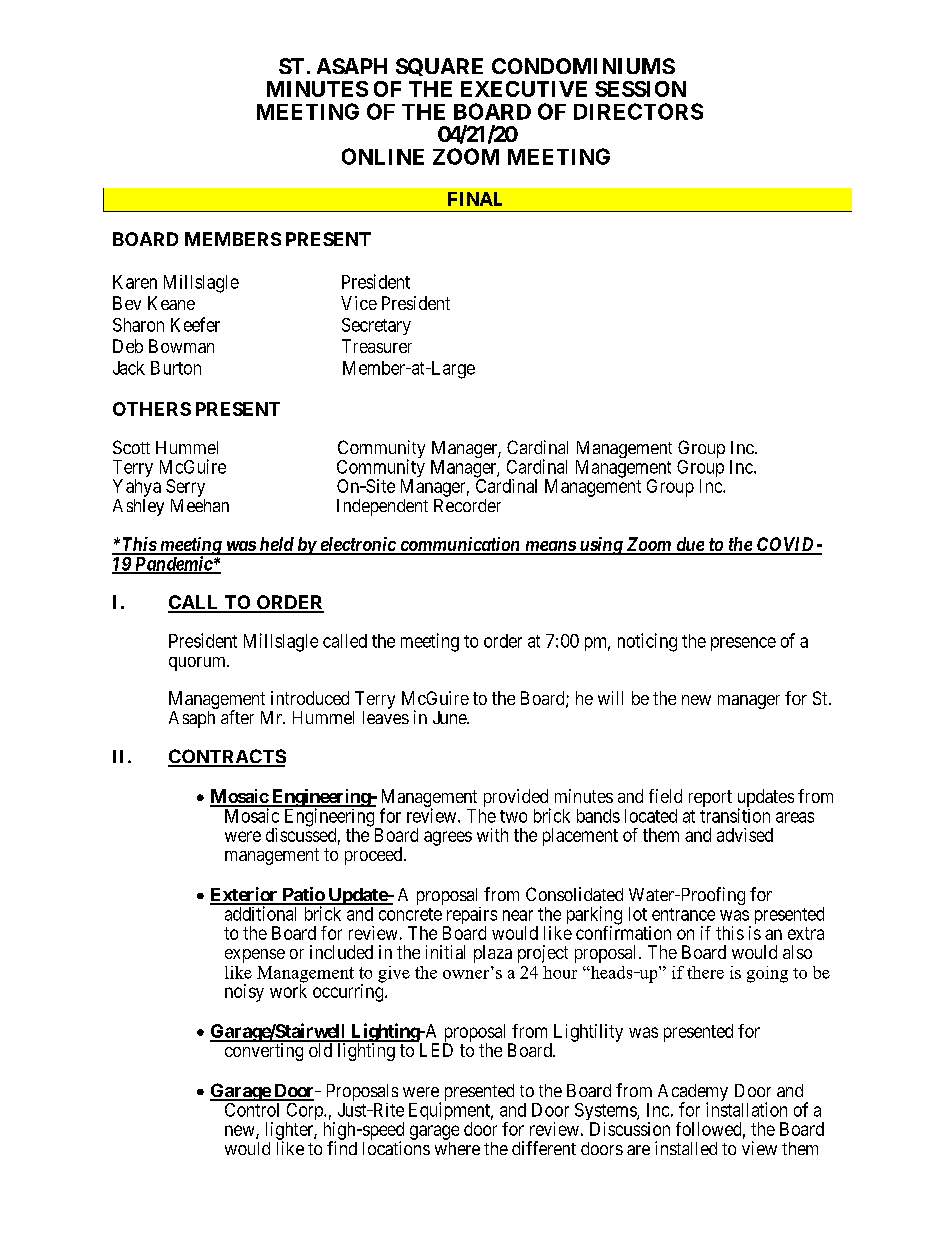 The image size is (952, 1233). I want to click on ONLINE, so click(383, 156).
